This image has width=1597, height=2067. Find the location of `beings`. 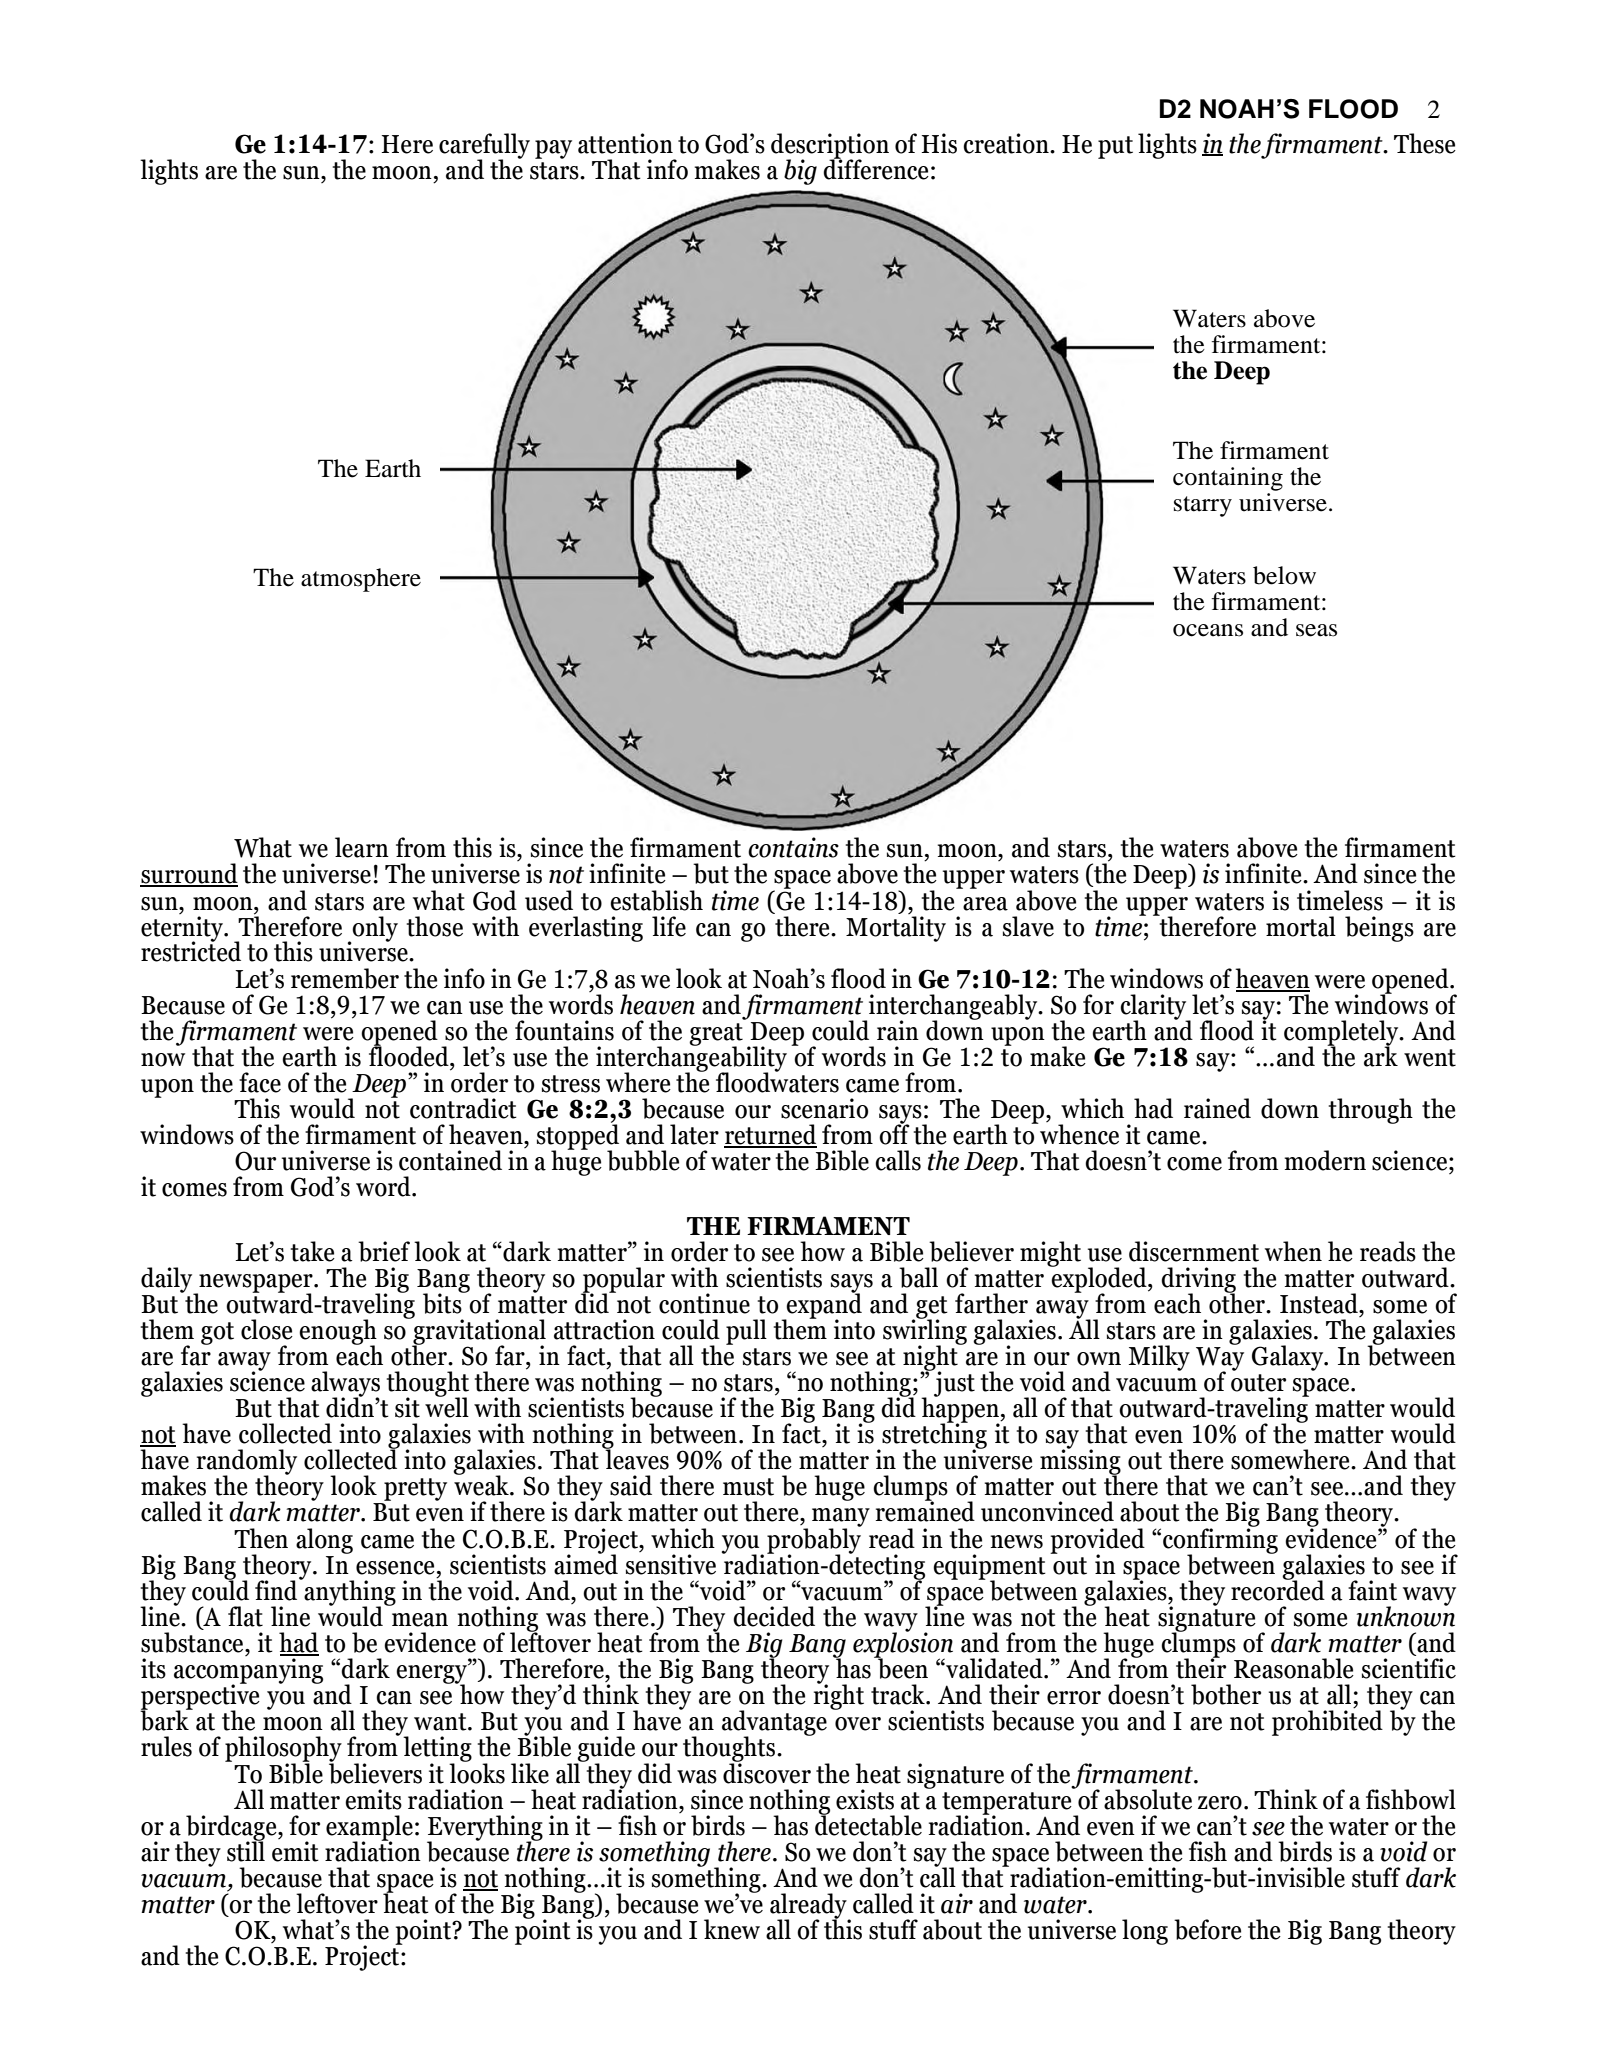

beings is located at coordinates (1379, 929).
